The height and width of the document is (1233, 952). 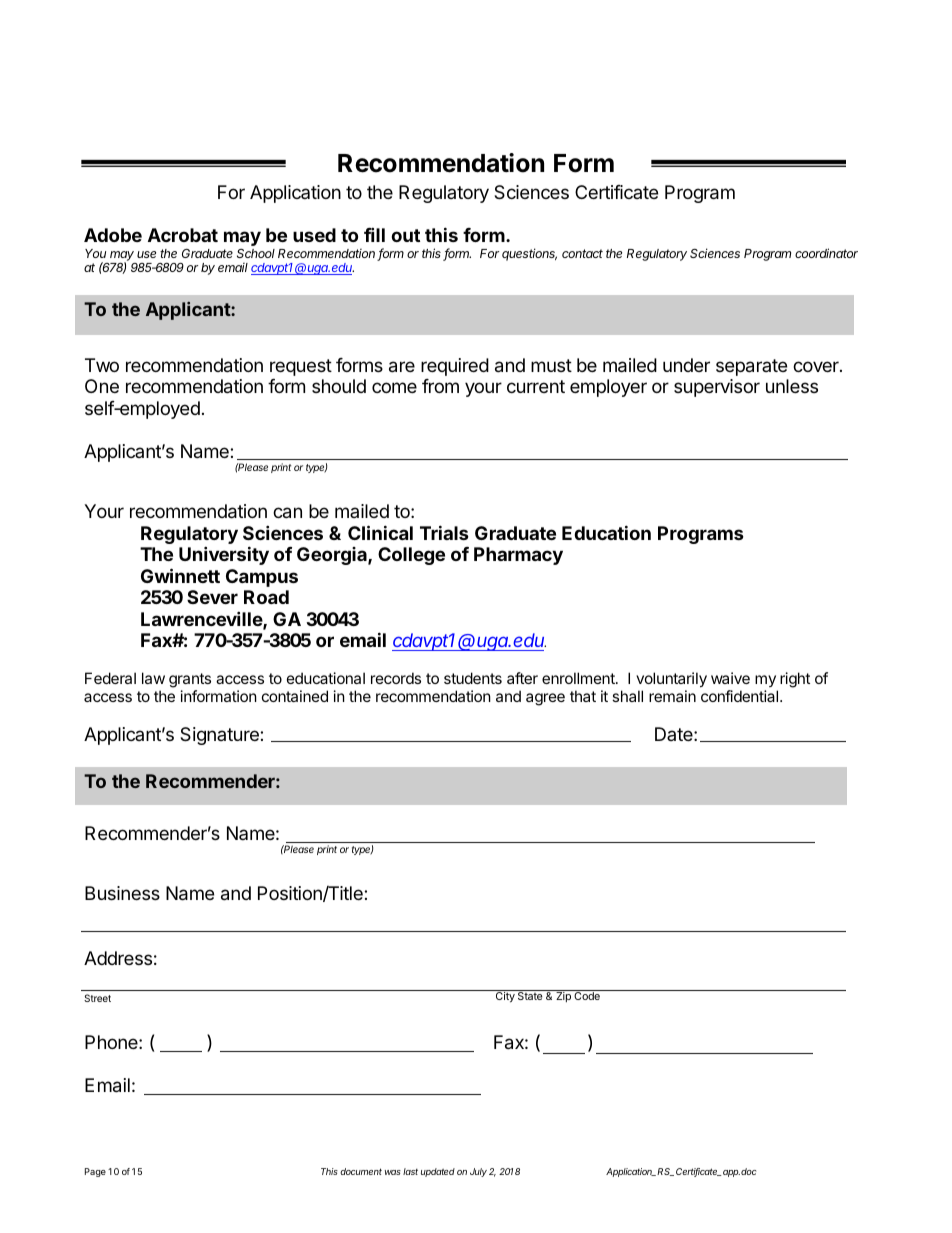 I want to click on Address, so click(x=118, y=958).
